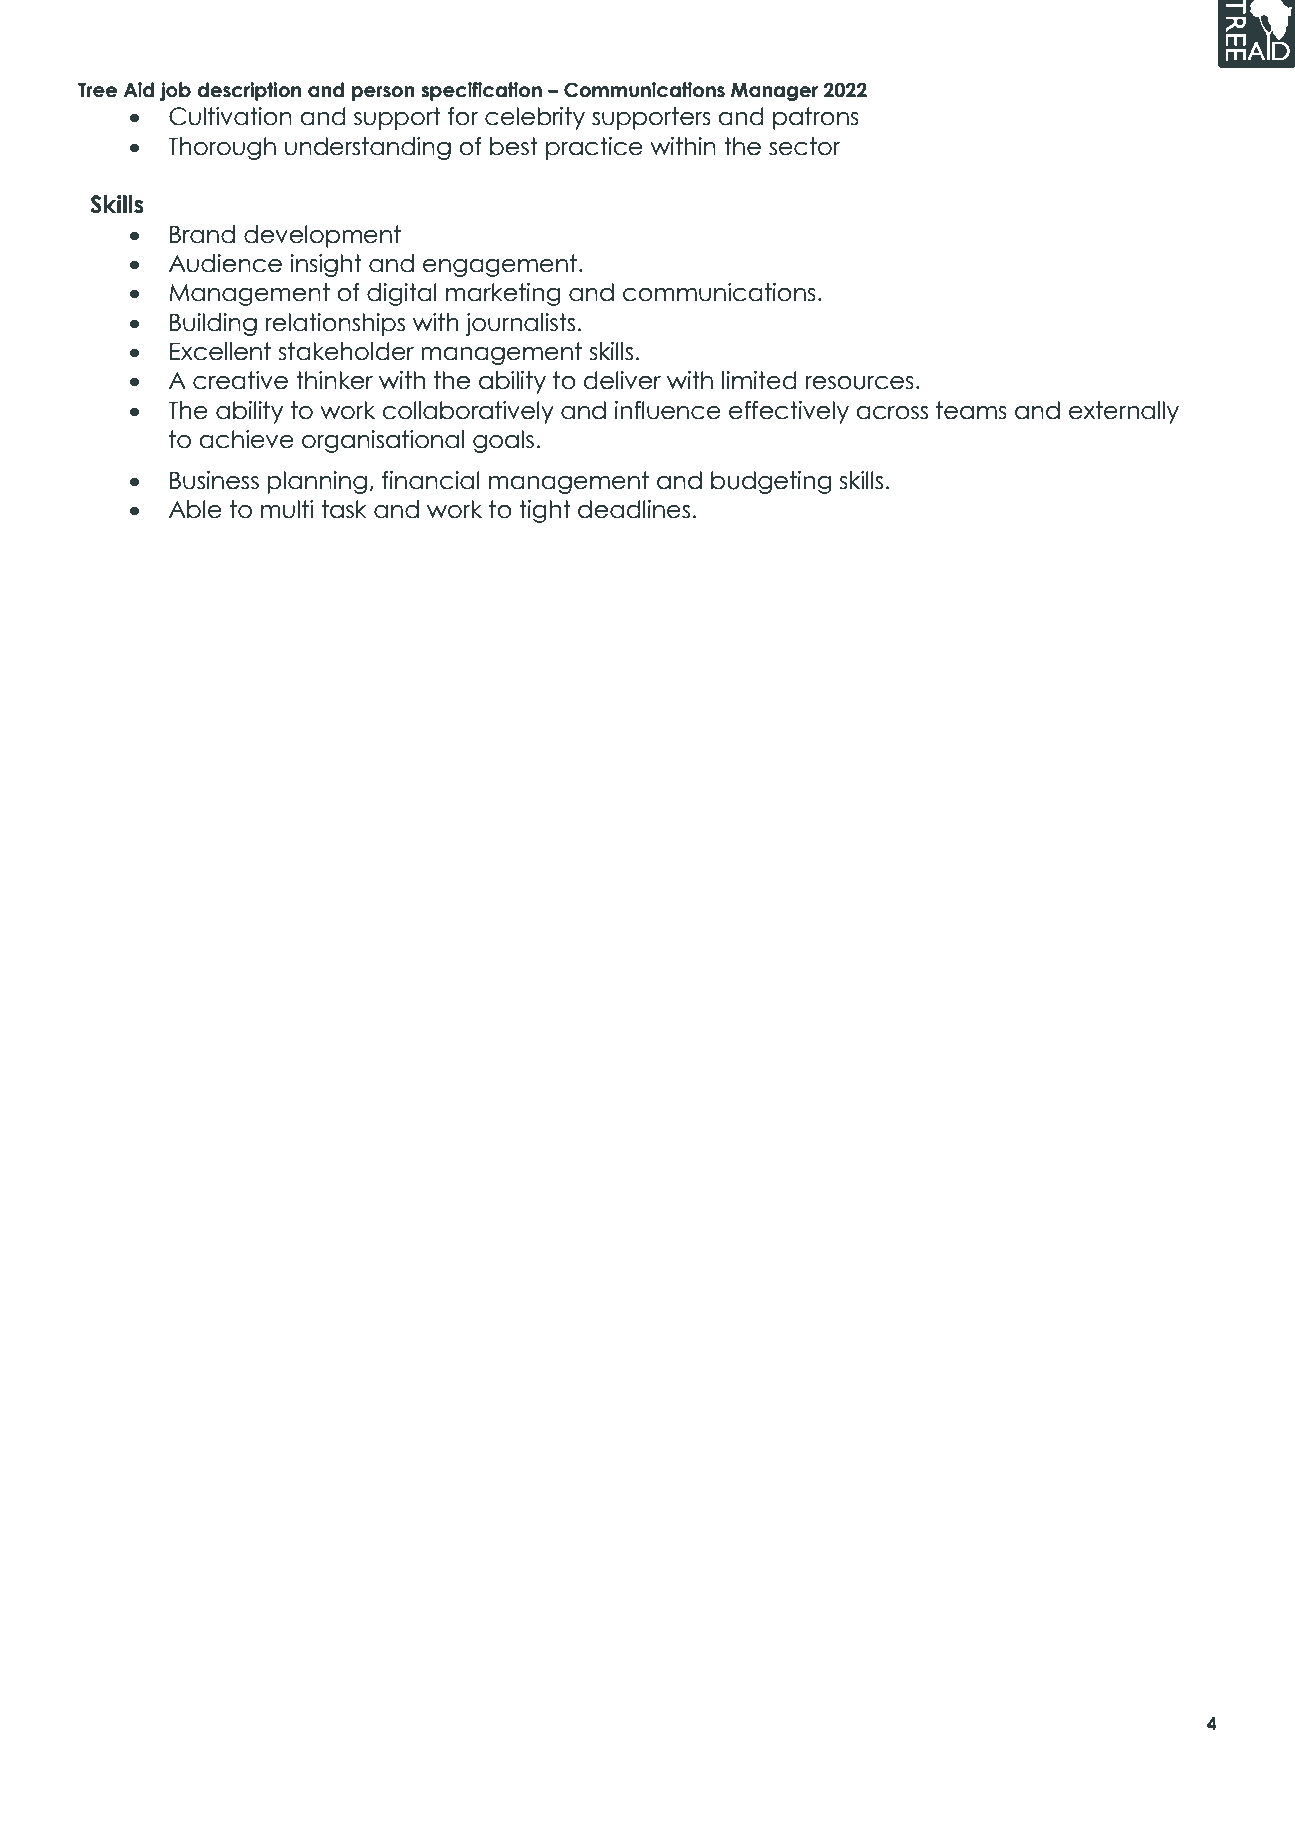  I want to click on deliver, so click(622, 380).
